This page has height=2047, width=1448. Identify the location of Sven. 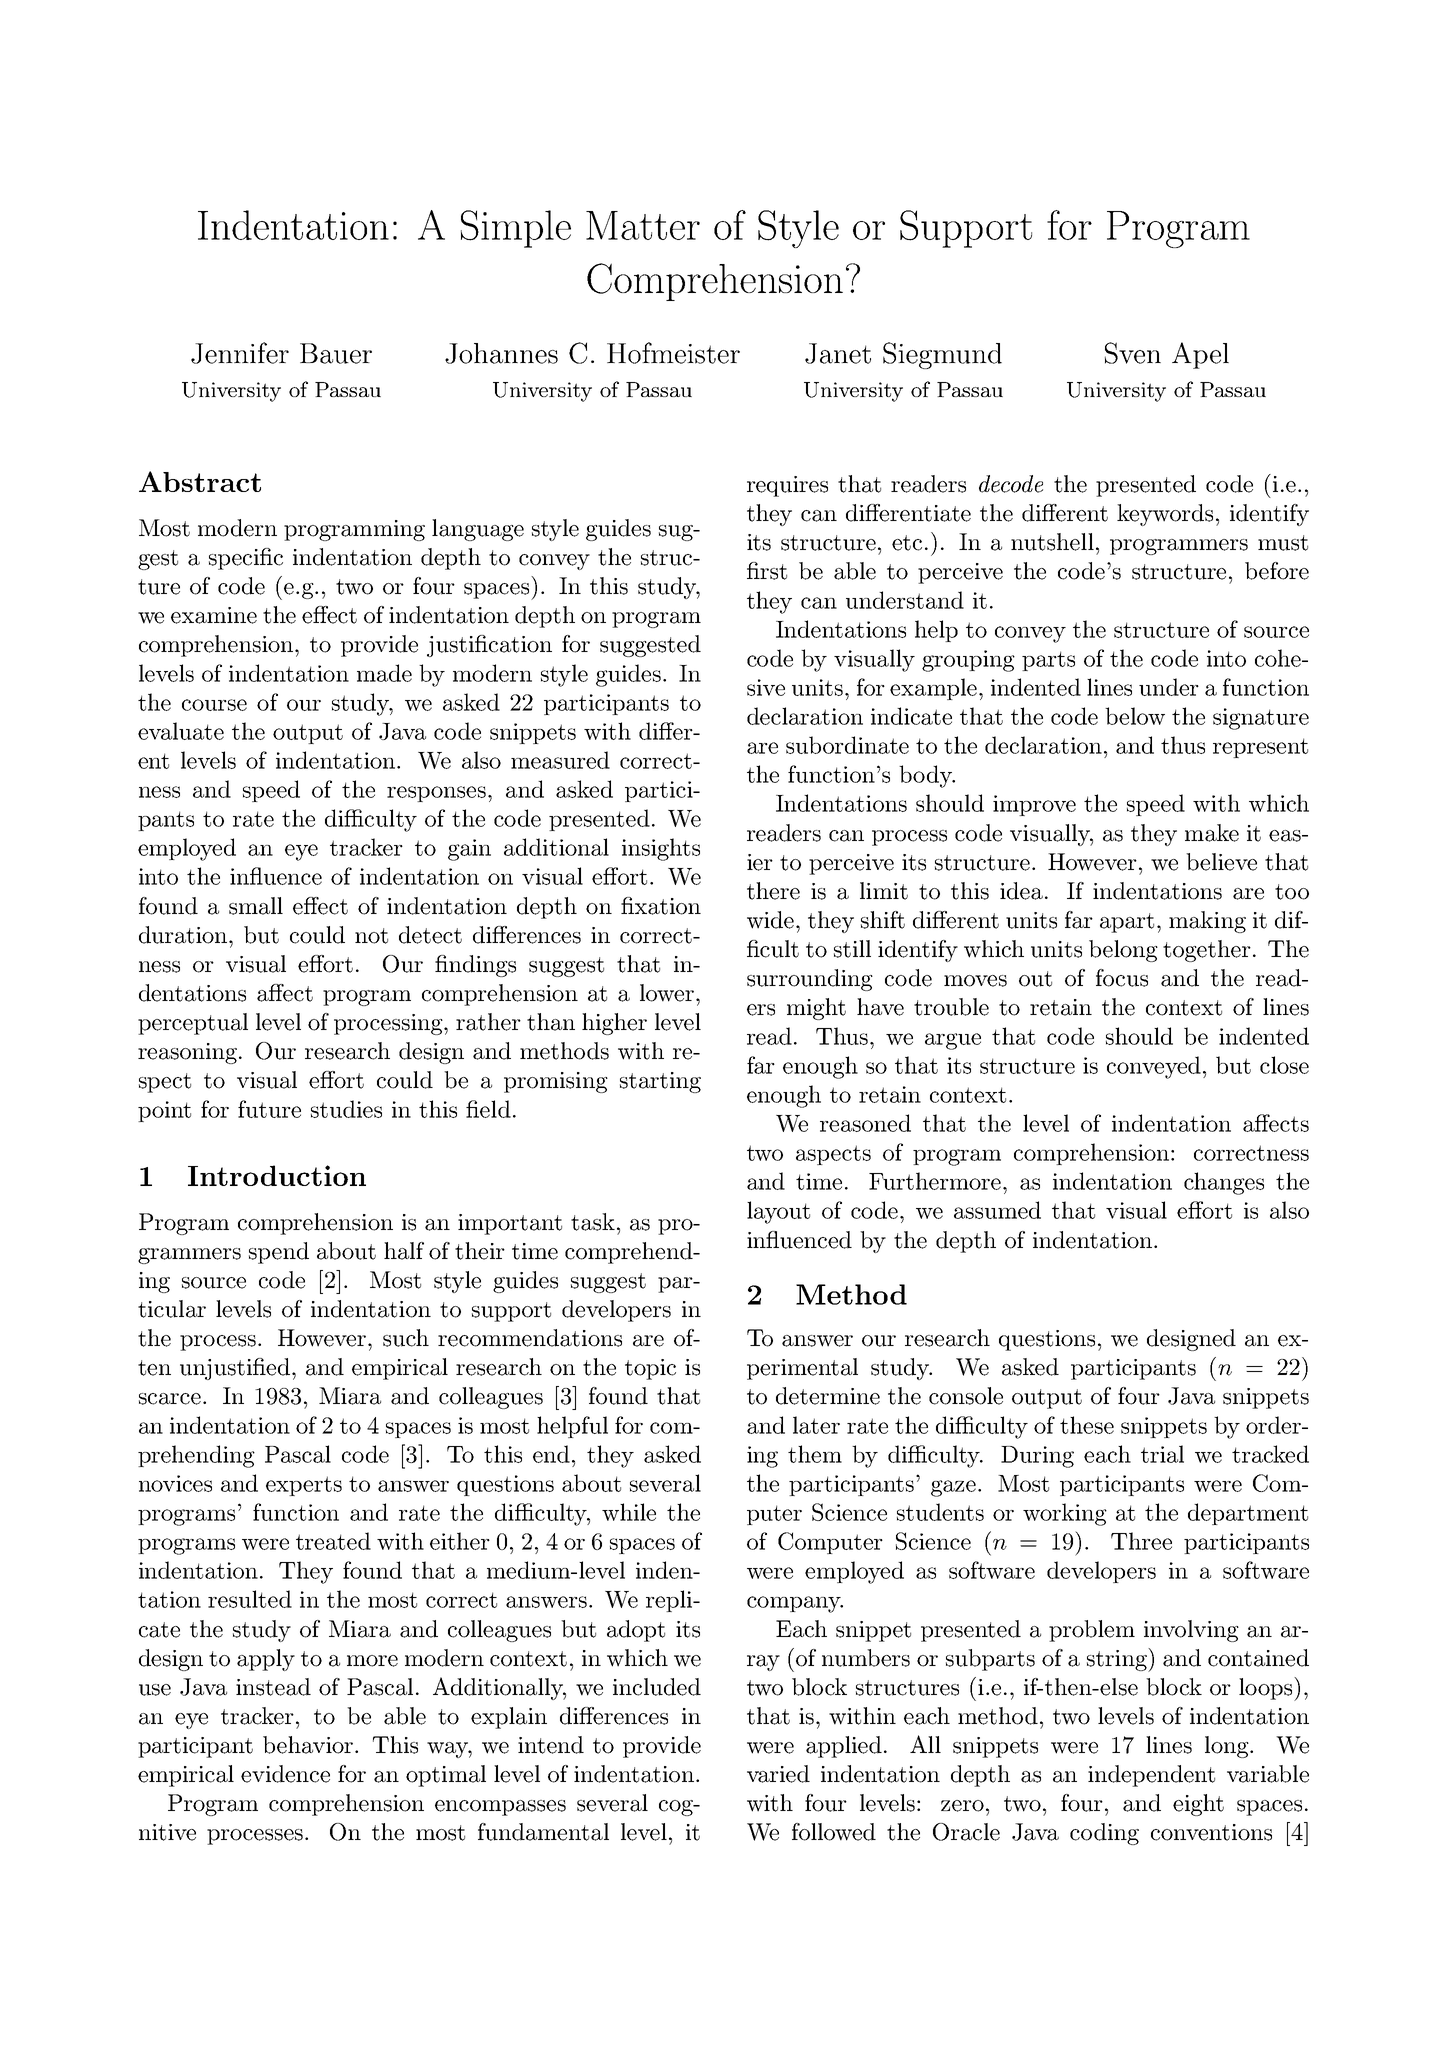
(1133, 353).
